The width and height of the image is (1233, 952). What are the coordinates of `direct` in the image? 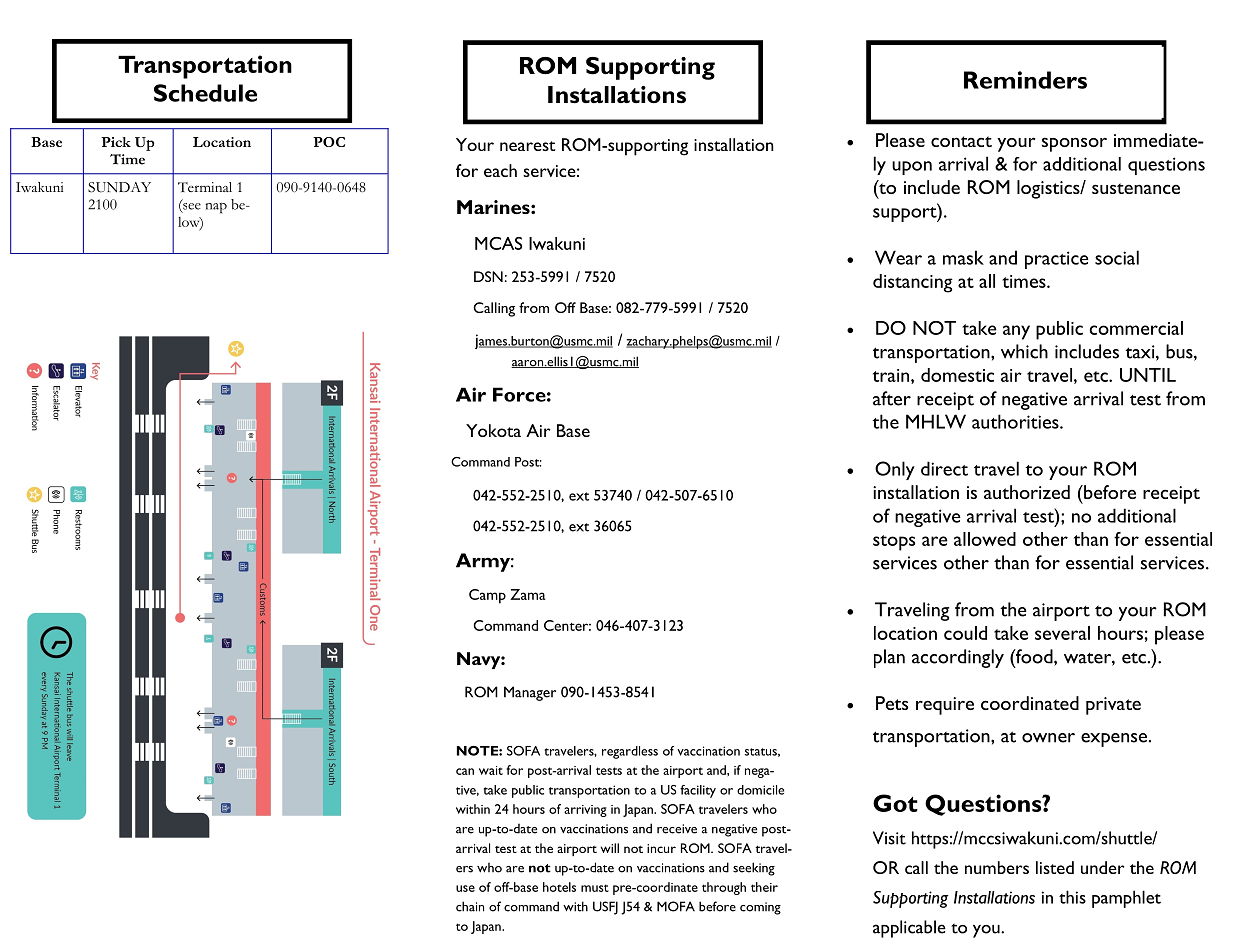 It's located at (944, 468).
